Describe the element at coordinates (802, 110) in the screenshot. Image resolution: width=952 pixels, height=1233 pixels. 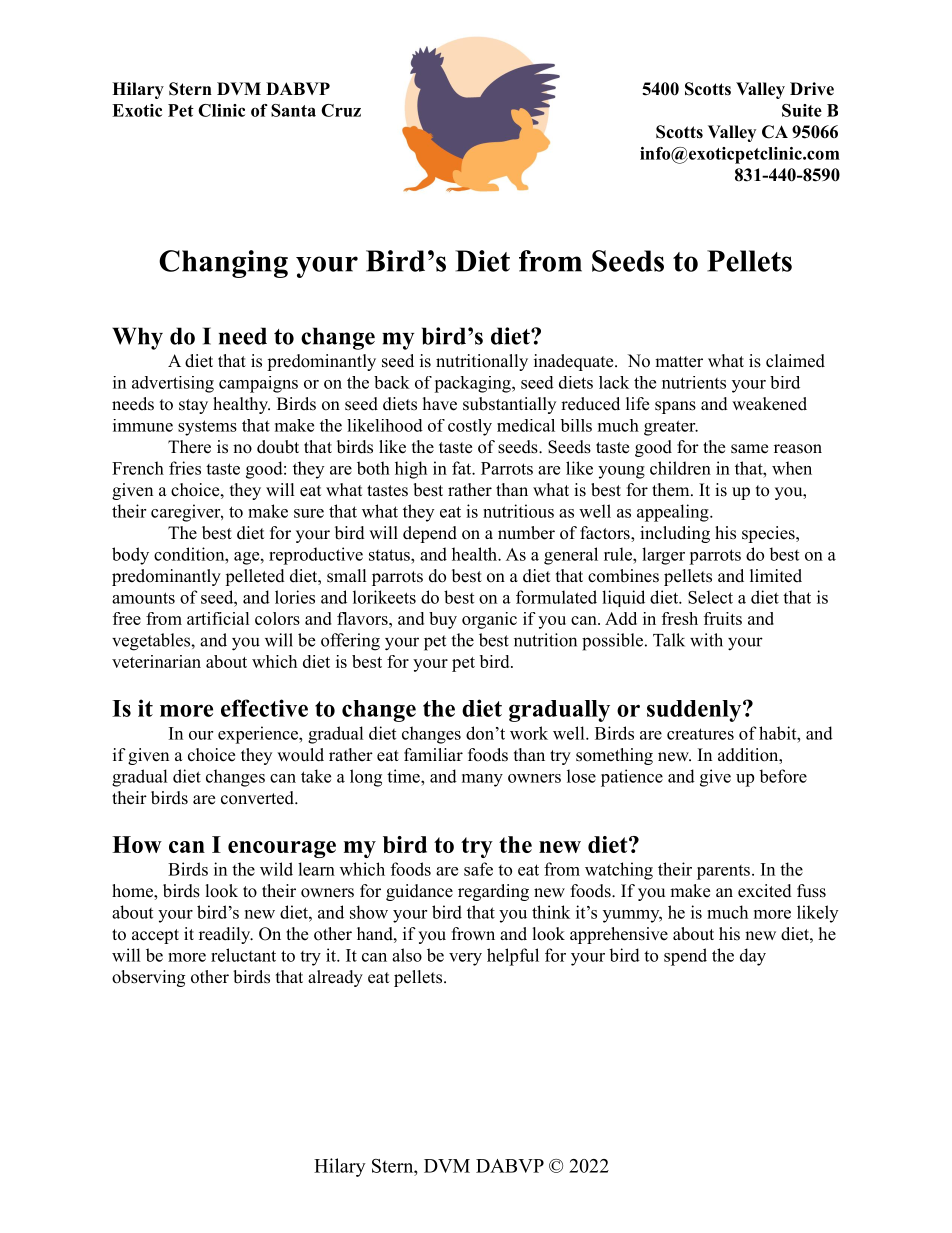
I see `Suite` at that location.
